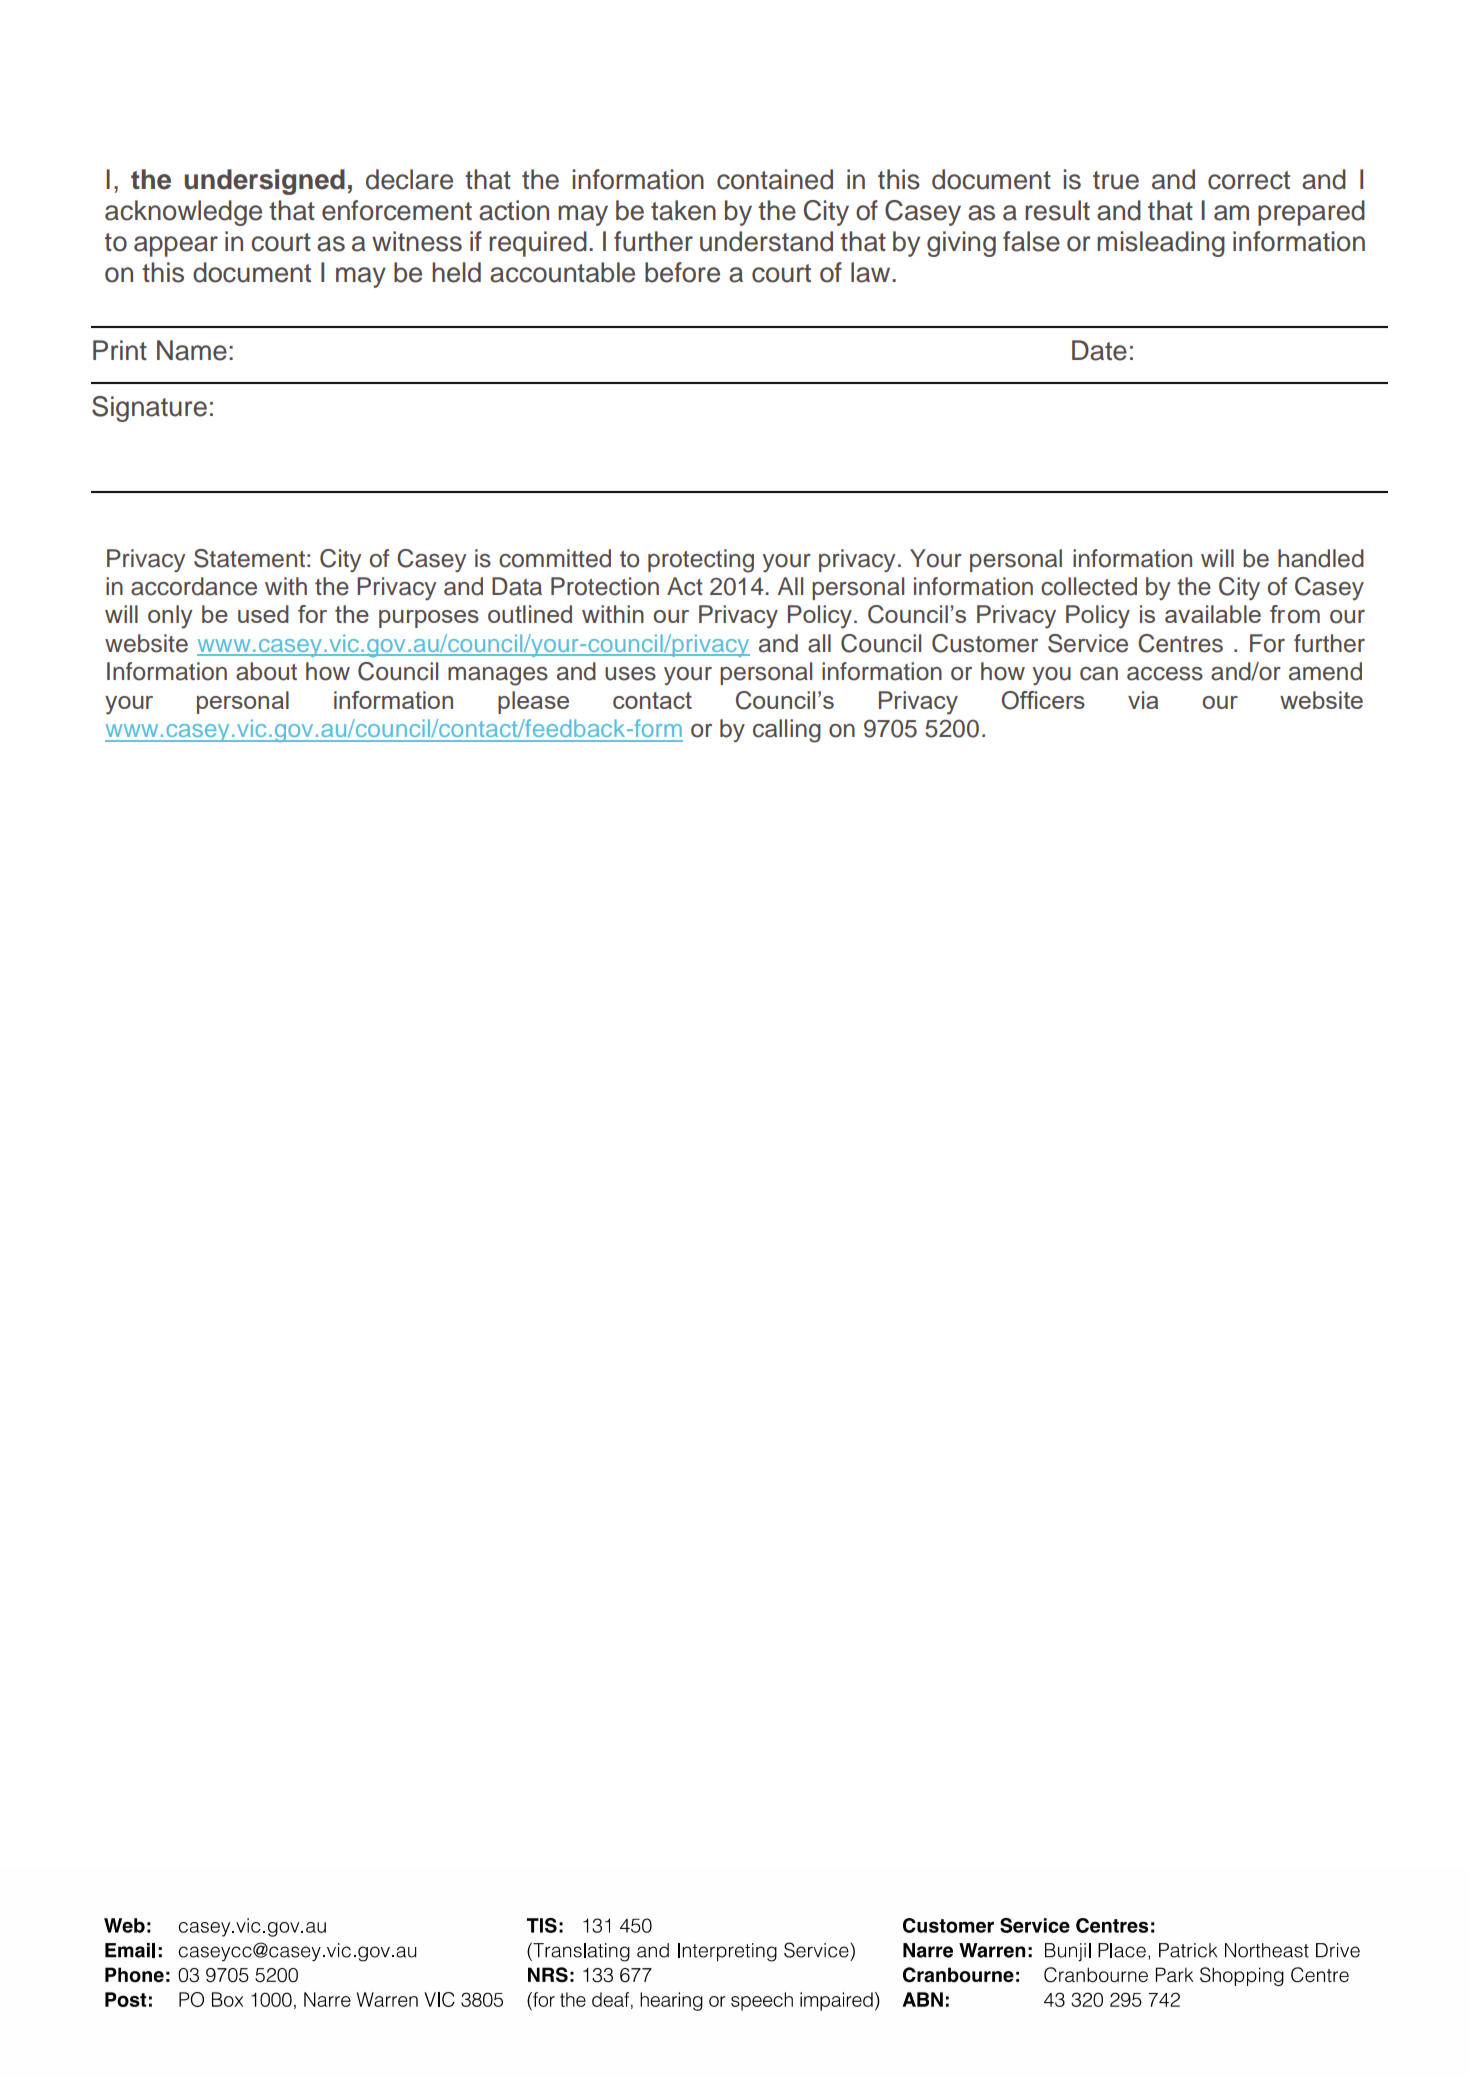 Image resolution: width=1470 pixels, height=2081 pixels. I want to click on Date, so click(1099, 350).
